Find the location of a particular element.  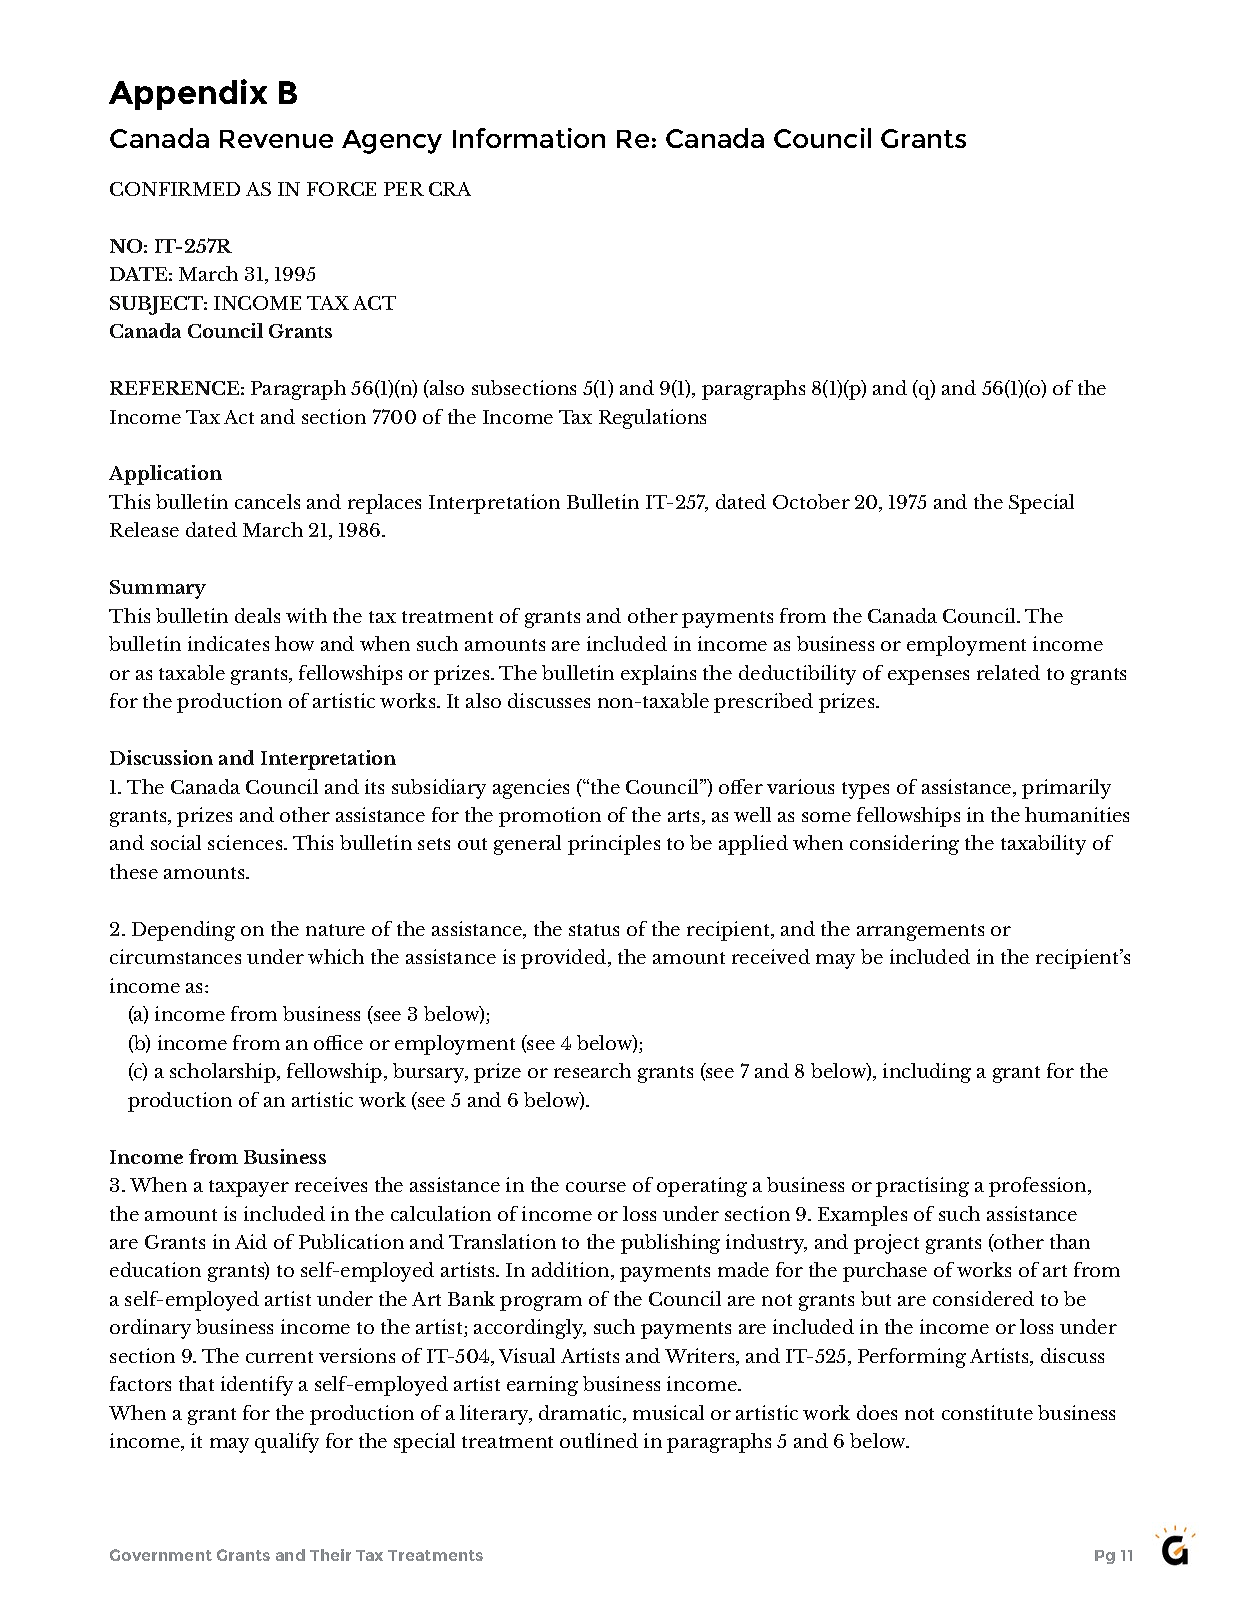

practising is located at coordinates (922, 1187).
